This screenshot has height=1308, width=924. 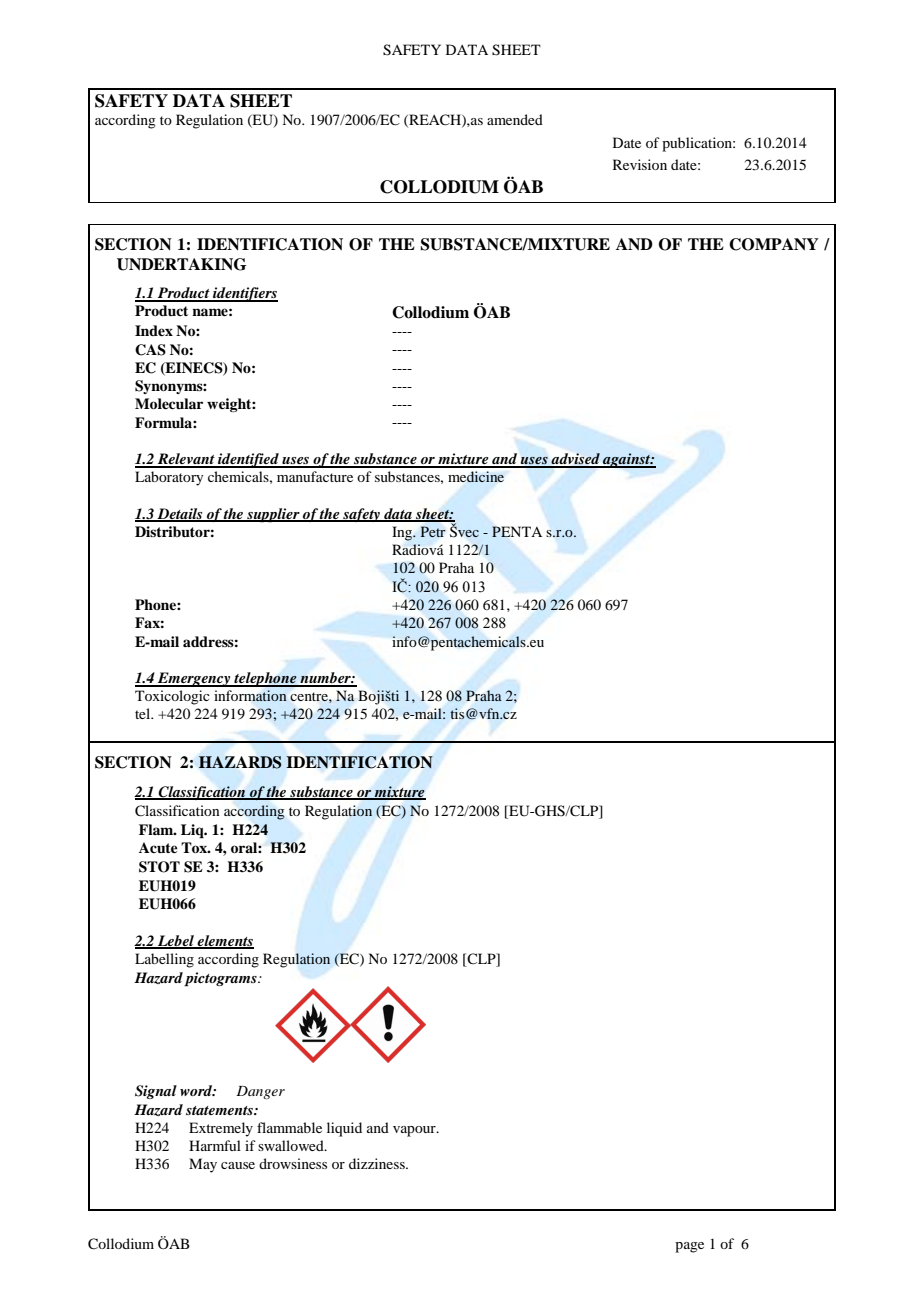 What do you see at coordinates (225, 942) in the screenshot?
I see `elements` at bounding box center [225, 942].
